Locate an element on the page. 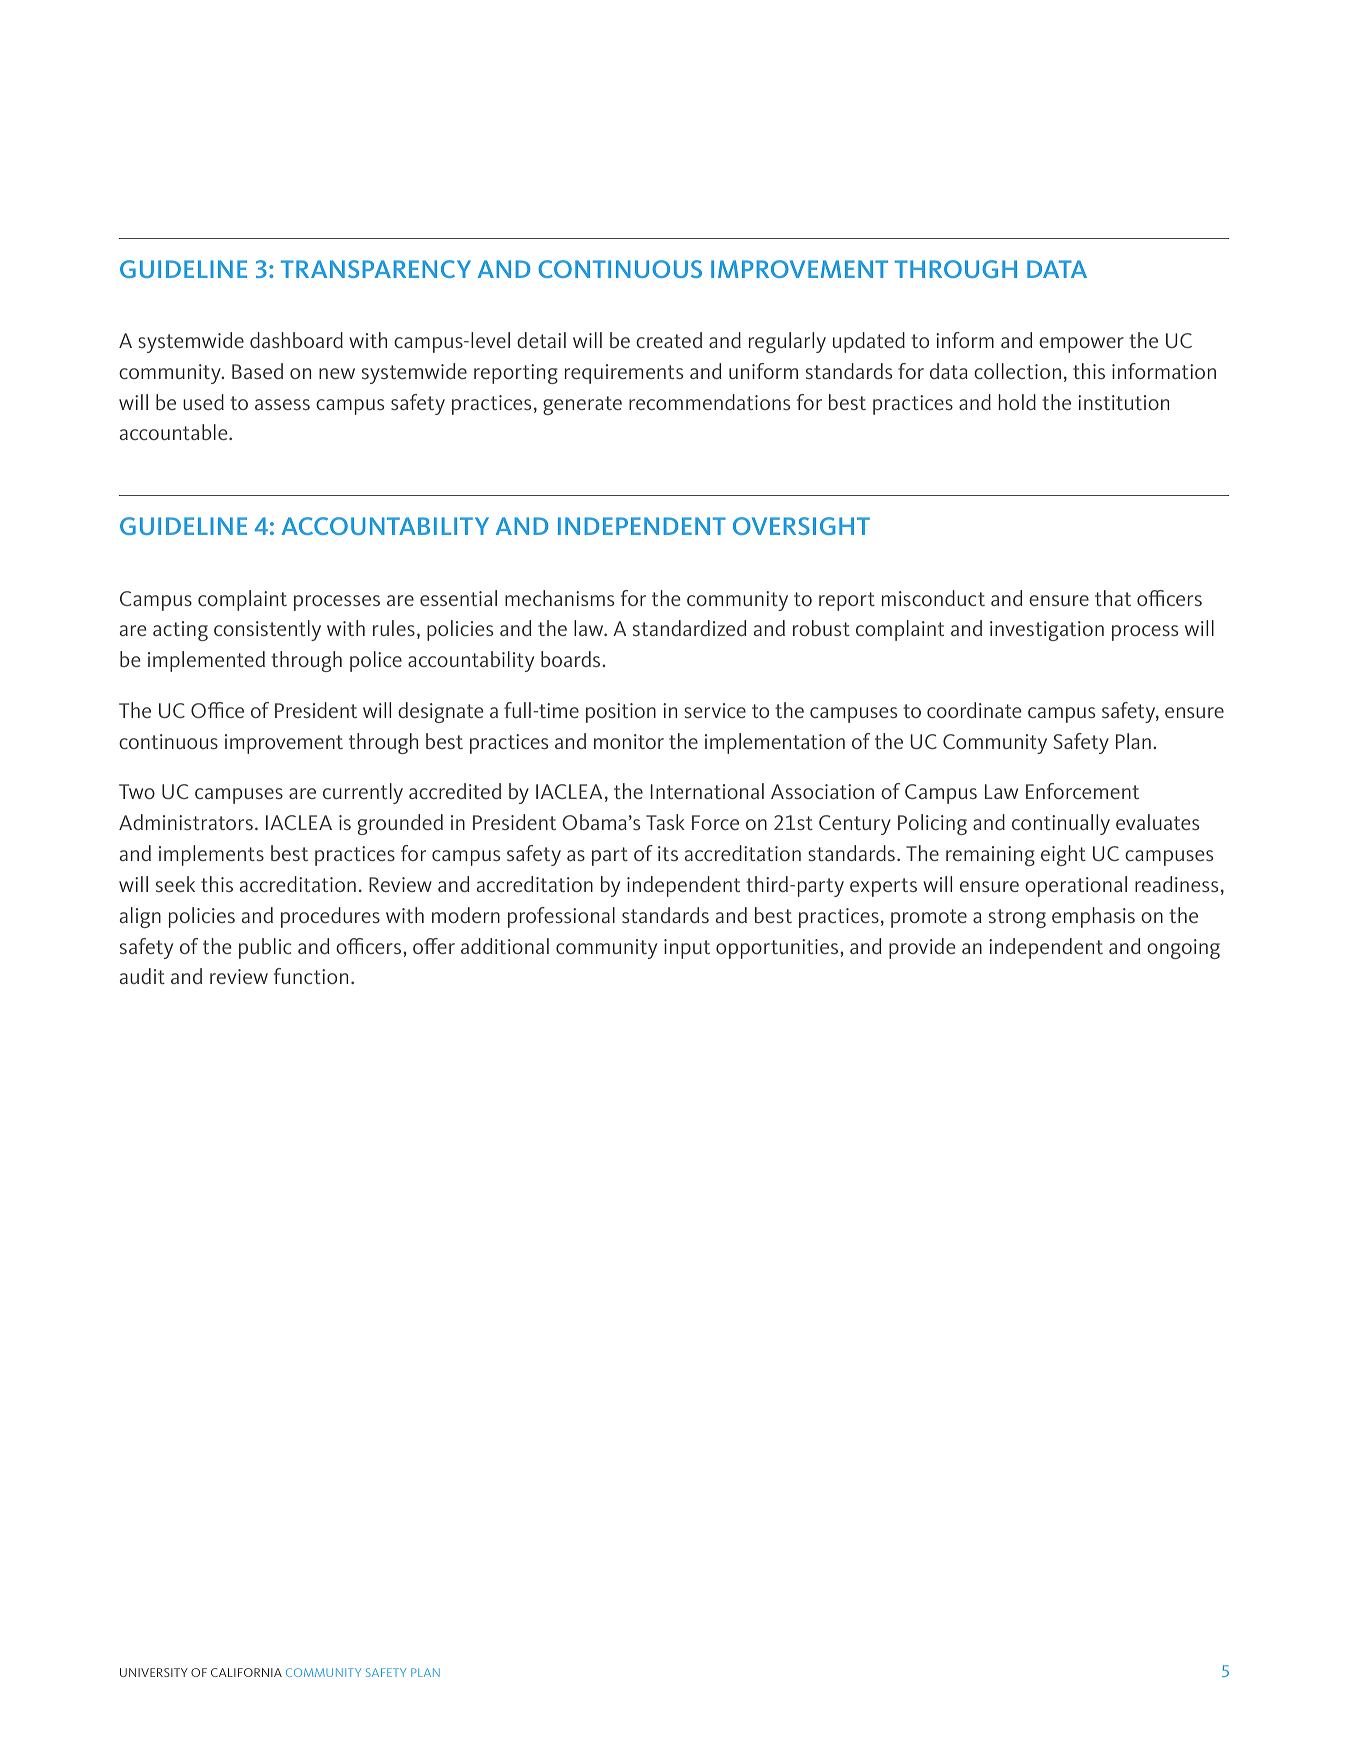  CALIFORNIA is located at coordinates (246, 1672).
